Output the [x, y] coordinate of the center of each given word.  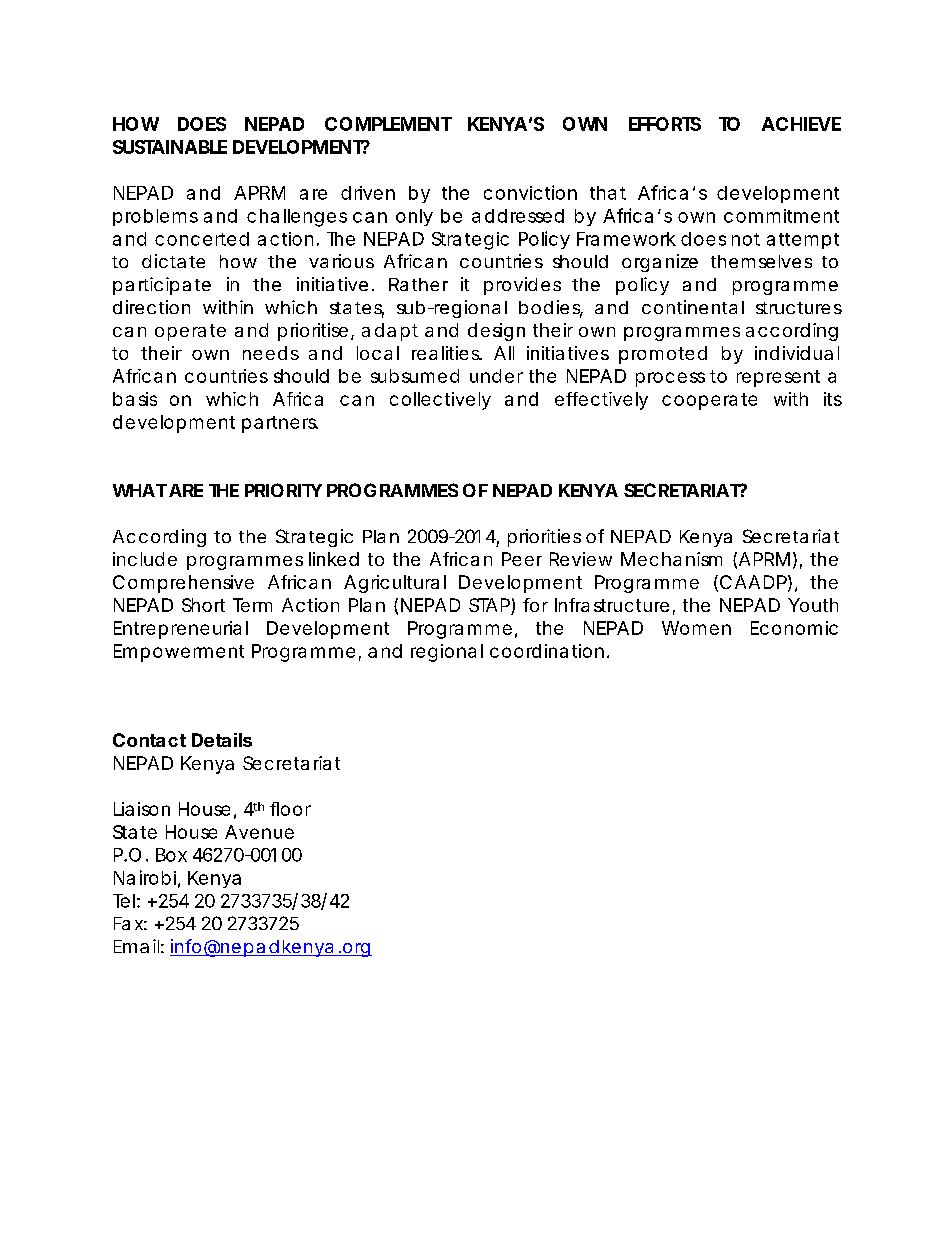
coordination [547, 651]
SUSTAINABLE [170, 147]
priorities [544, 538]
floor [290, 809]
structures [799, 308]
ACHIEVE [801, 124]
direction [151, 307]
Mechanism [671, 559]
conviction [530, 192]
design [496, 332]
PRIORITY [283, 490]
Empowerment [179, 653]
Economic [794, 628]
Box [171, 855]
